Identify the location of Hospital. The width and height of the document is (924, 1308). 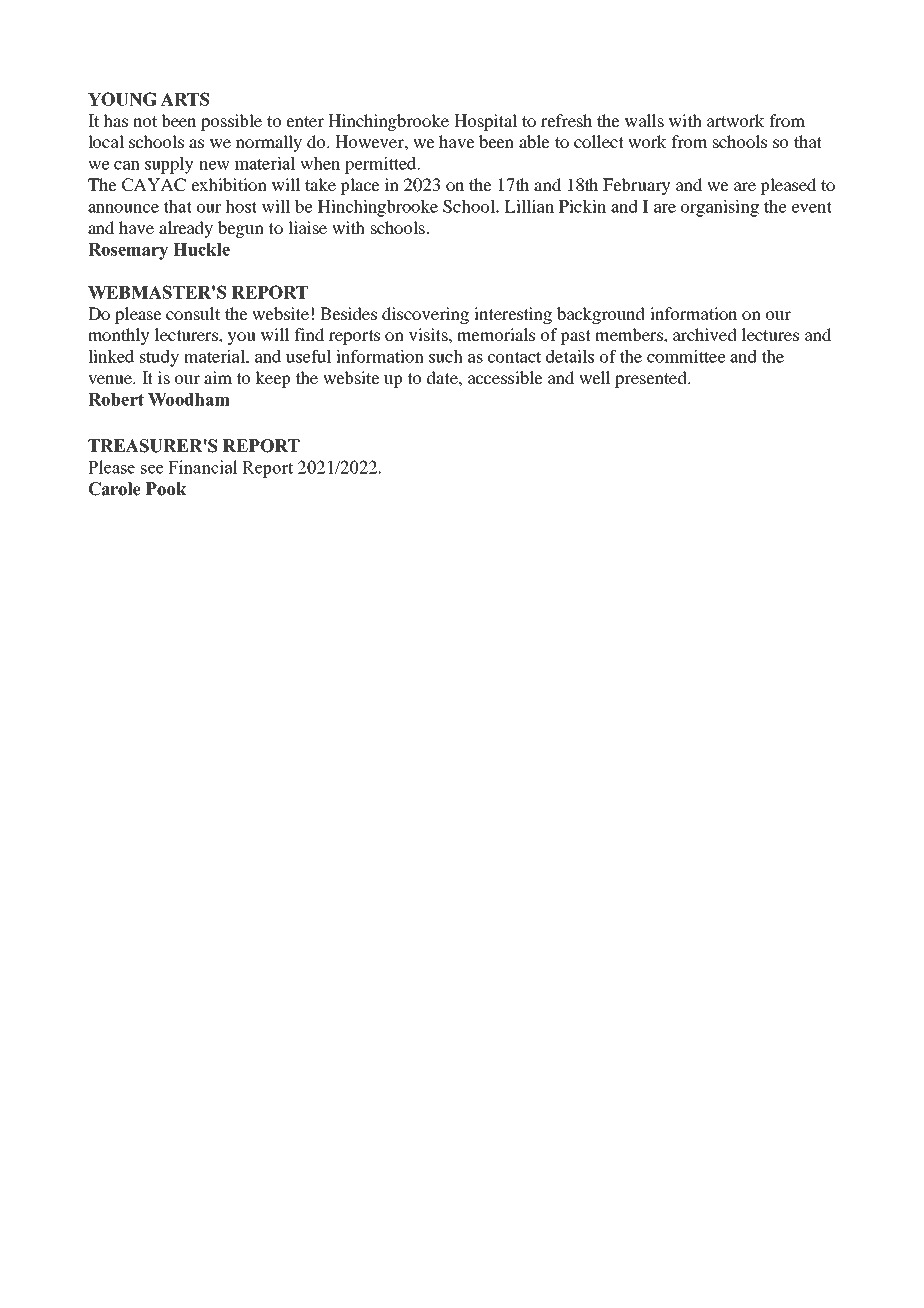
(485, 122).
